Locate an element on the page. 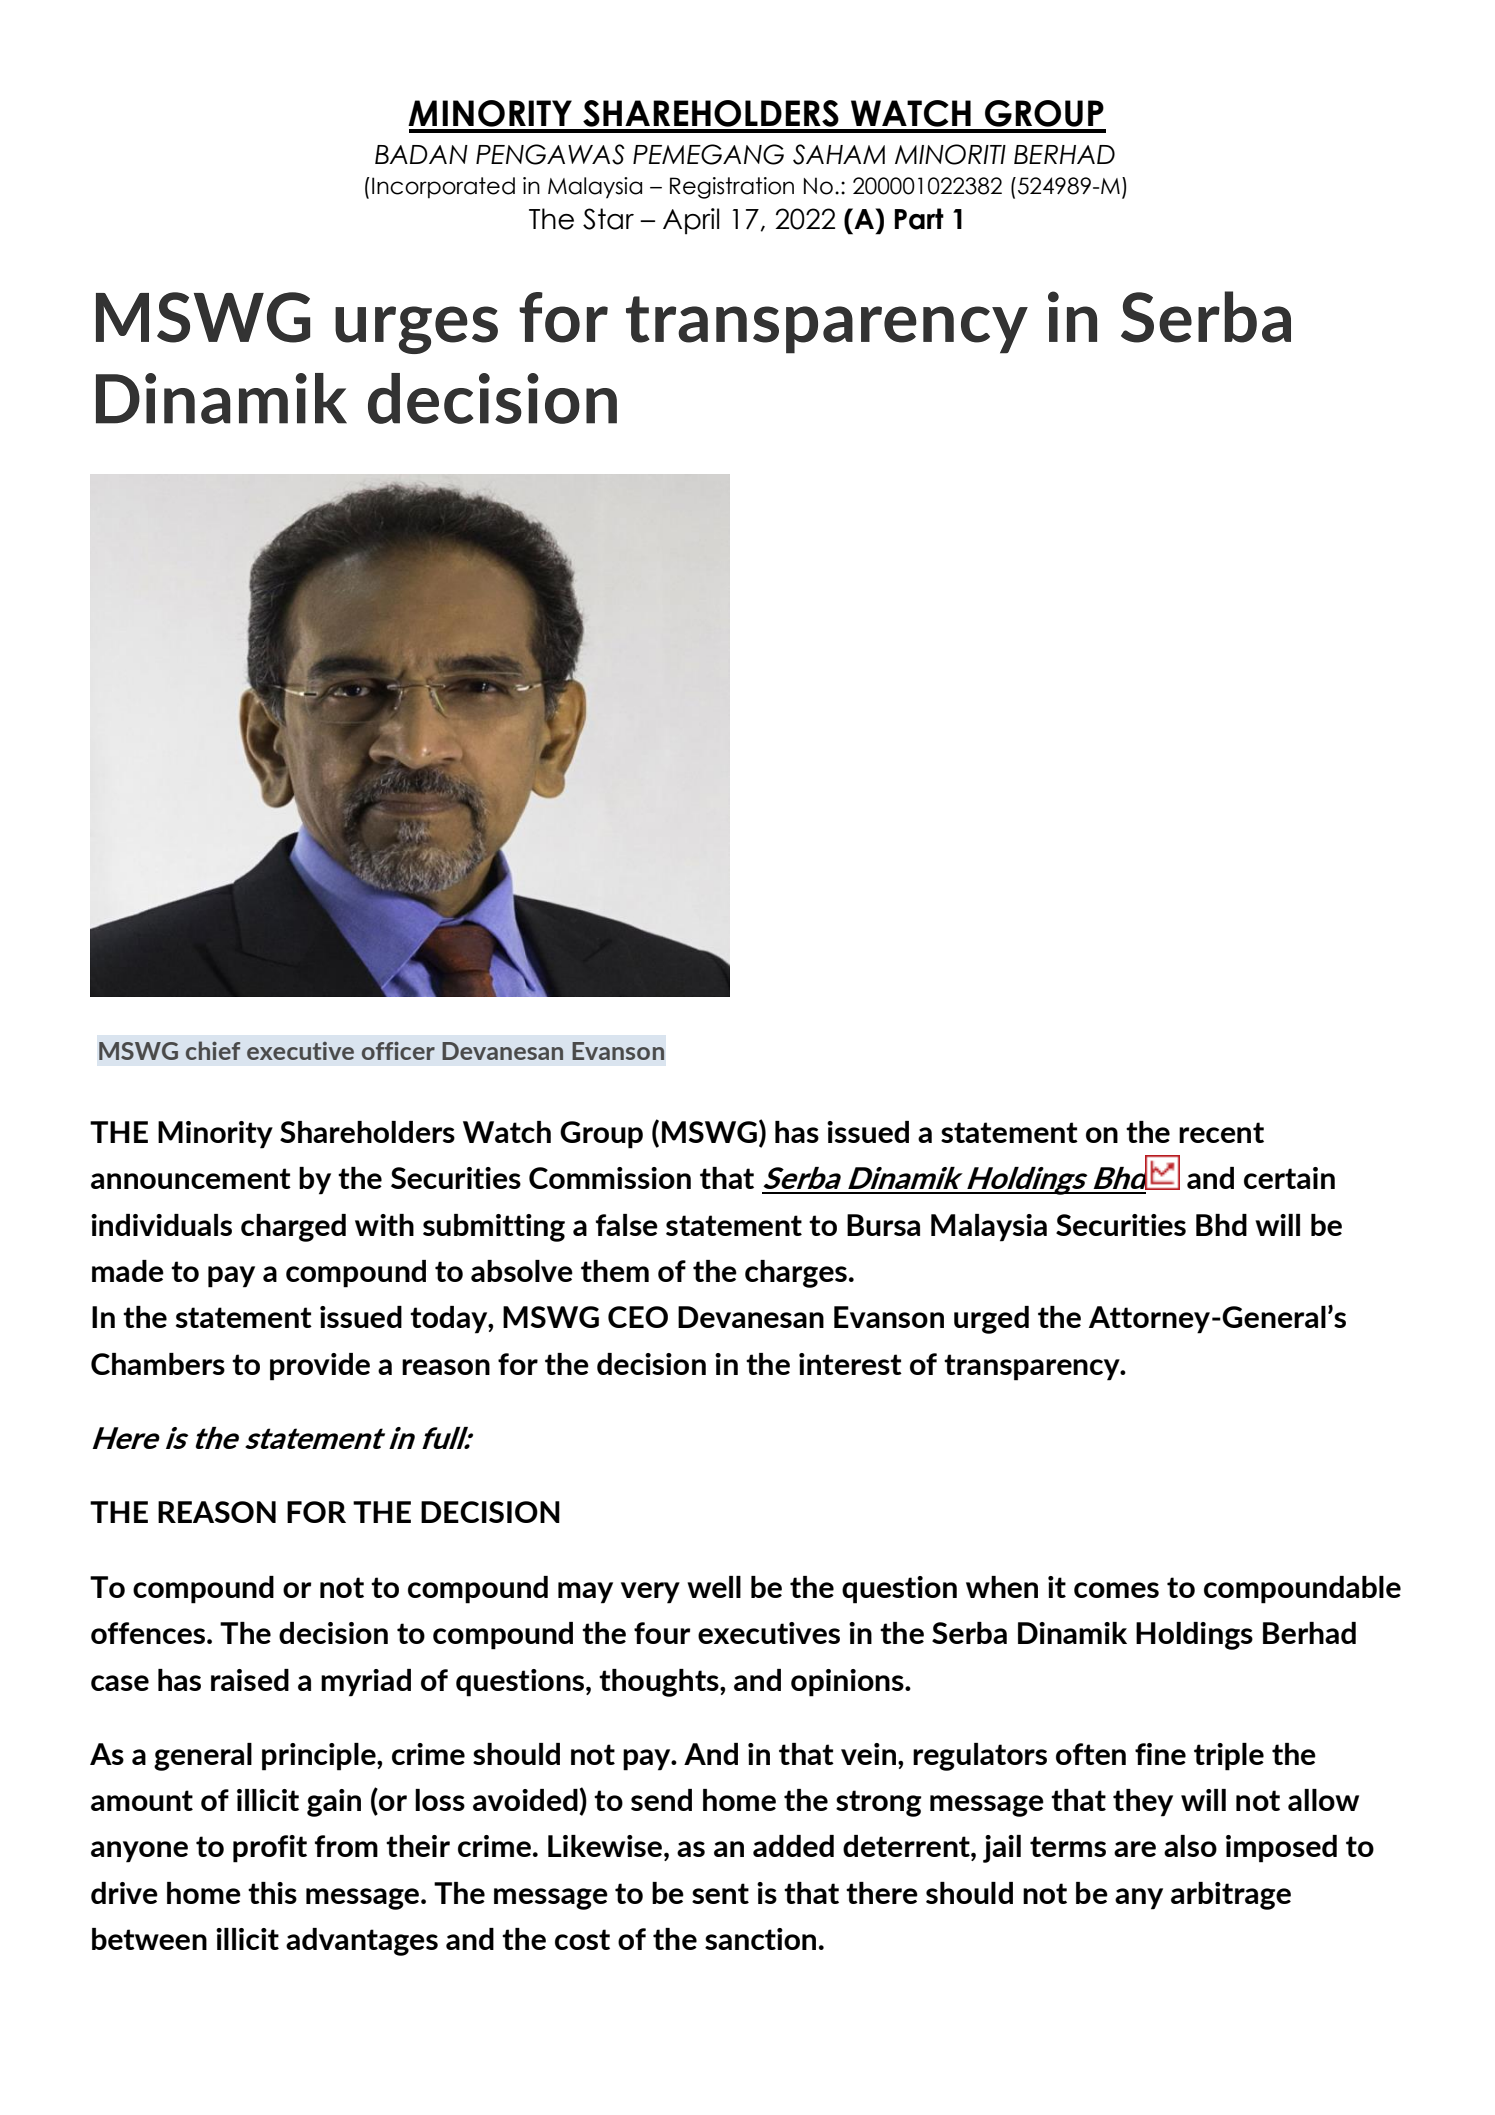  Registration is located at coordinates (732, 188).
